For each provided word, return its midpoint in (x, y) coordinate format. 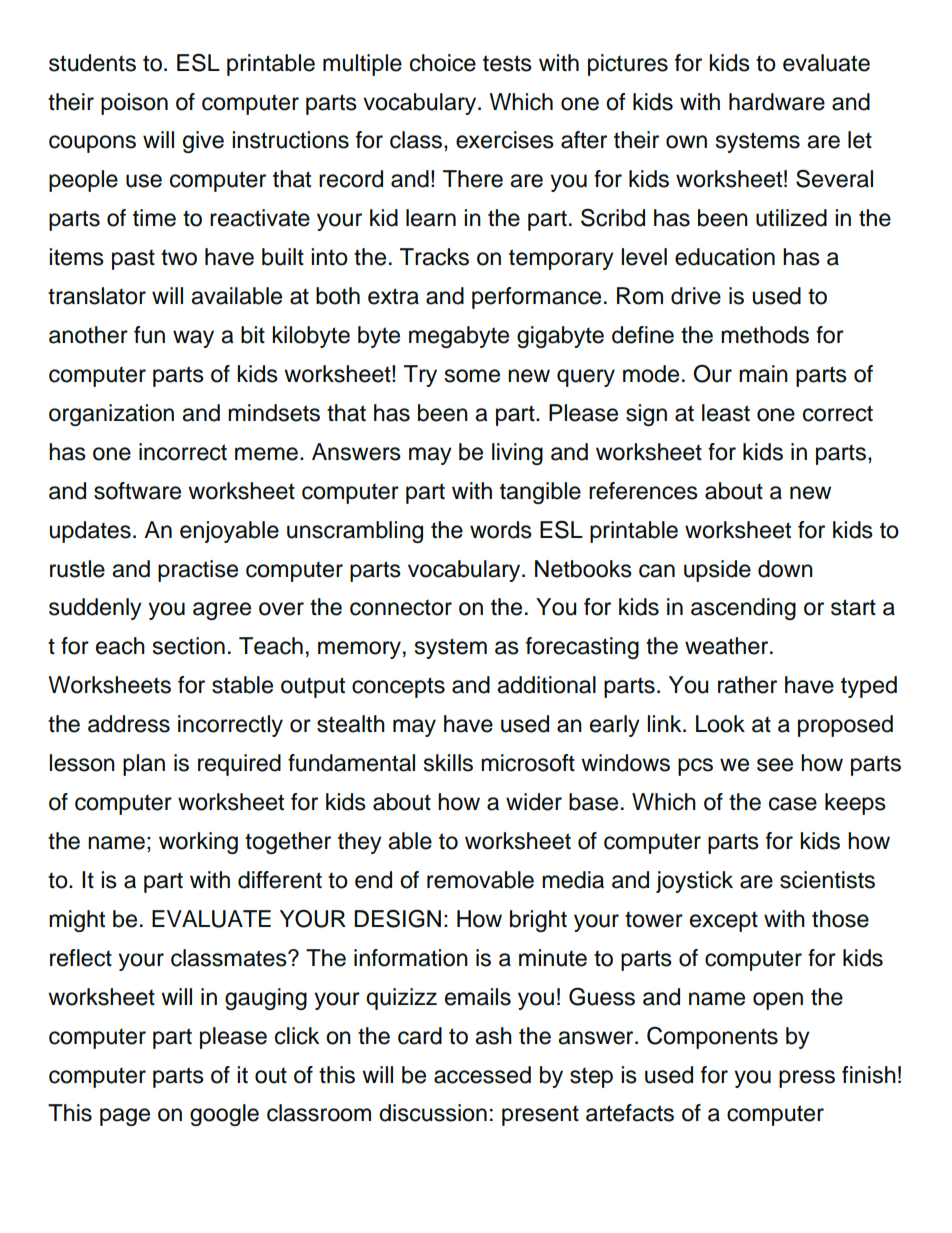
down (785, 569)
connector (401, 607)
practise (198, 571)
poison (134, 104)
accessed (482, 1075)
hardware (777, 102)
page (125, 1117)
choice (443, 63)
